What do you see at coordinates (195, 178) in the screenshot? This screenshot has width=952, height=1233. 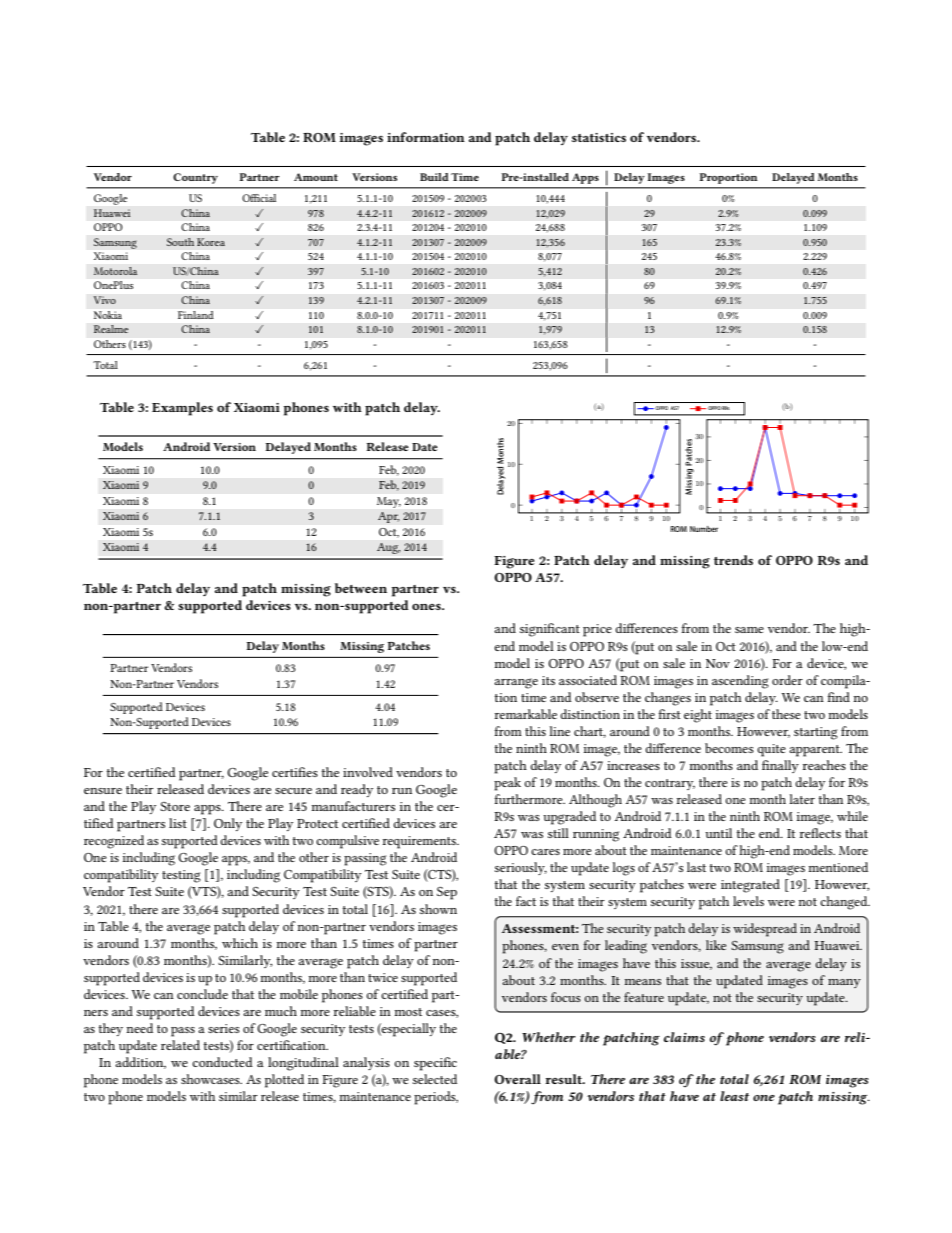 I see `Country` at bounding box center [195, 178].
